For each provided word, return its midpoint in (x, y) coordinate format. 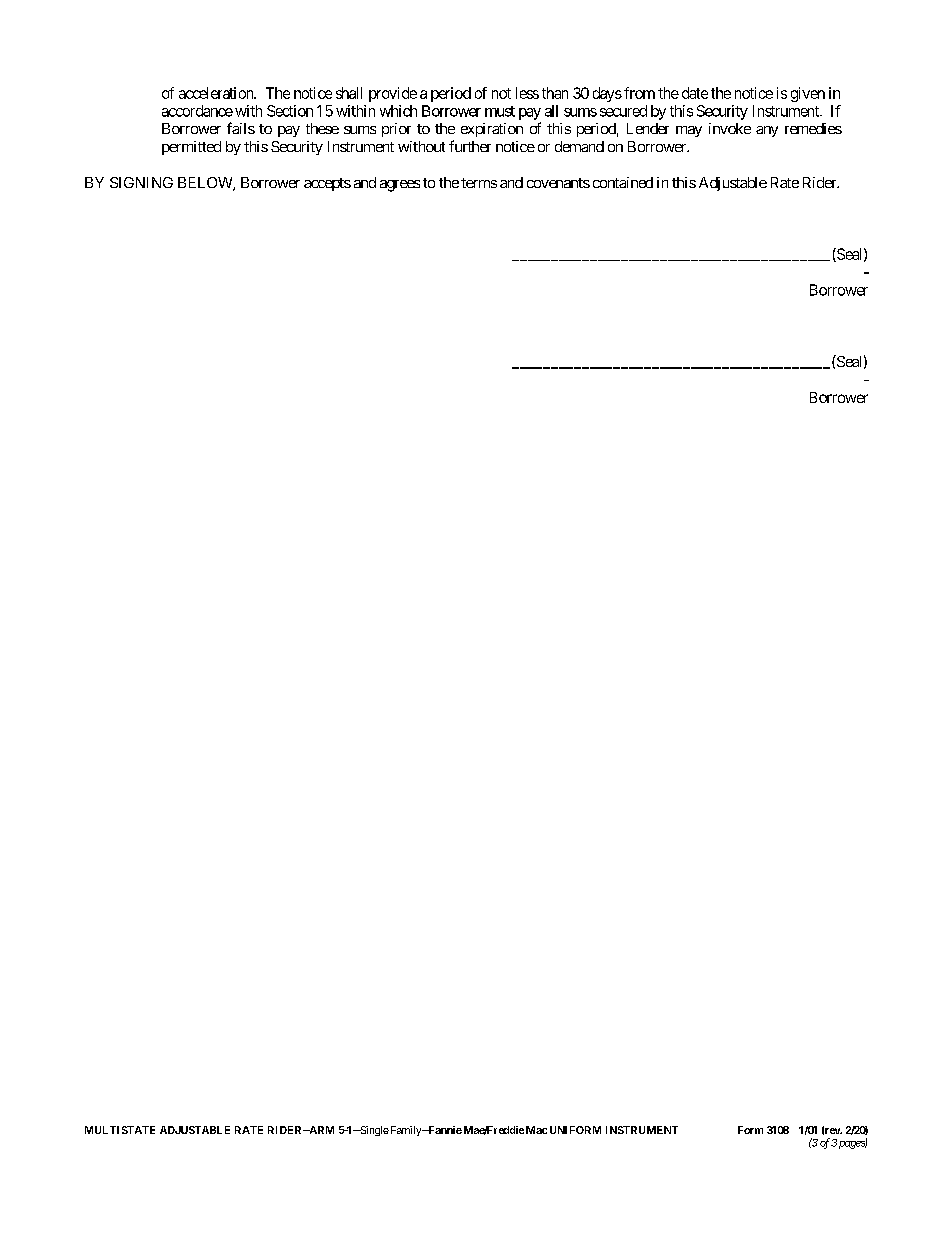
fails (241, 128)
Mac (536, 1130)
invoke (730, 128)
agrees (400, 186)
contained (623, 182)
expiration (492, 130)
